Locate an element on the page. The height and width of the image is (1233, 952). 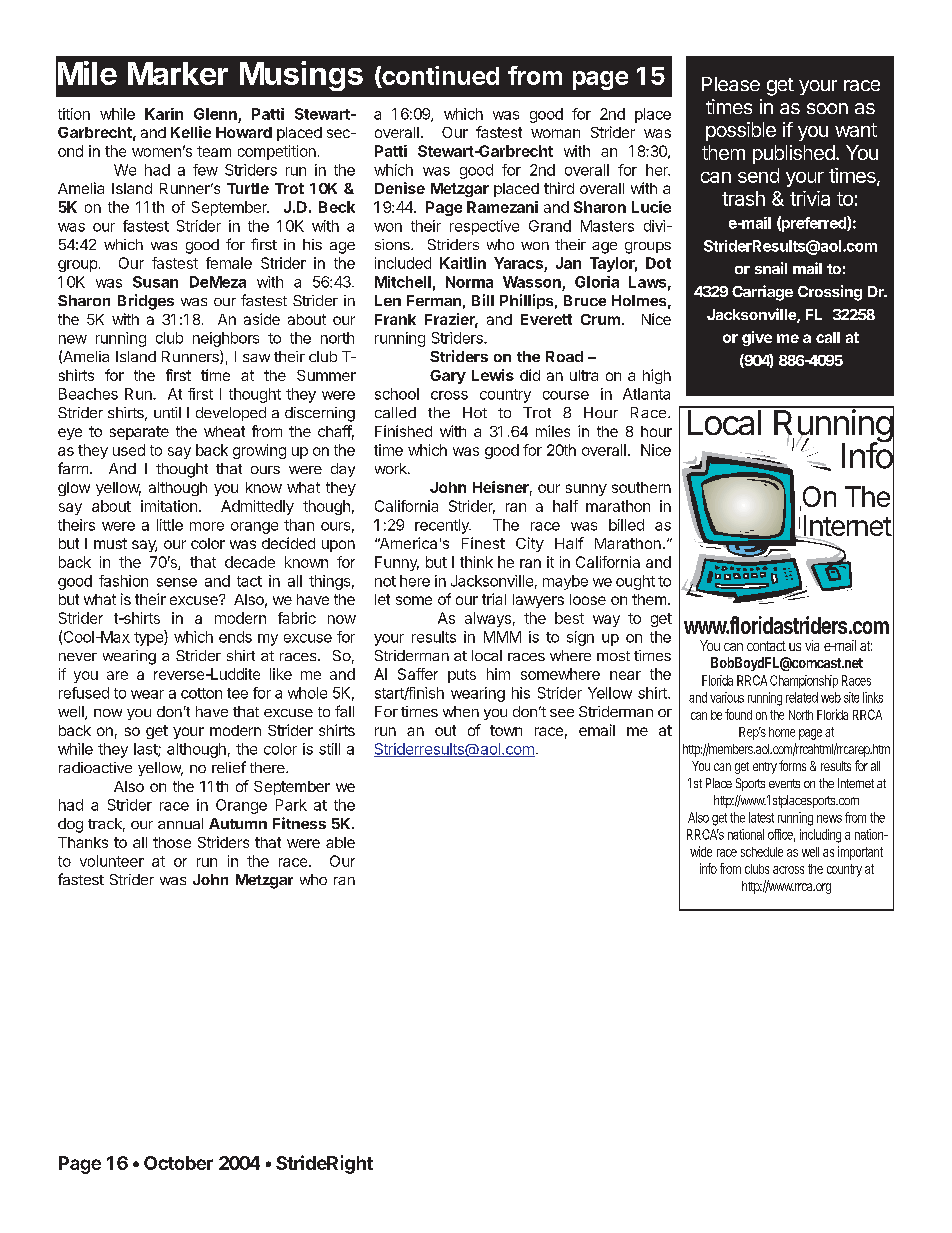
soon is located at coordinates (827, 108).
